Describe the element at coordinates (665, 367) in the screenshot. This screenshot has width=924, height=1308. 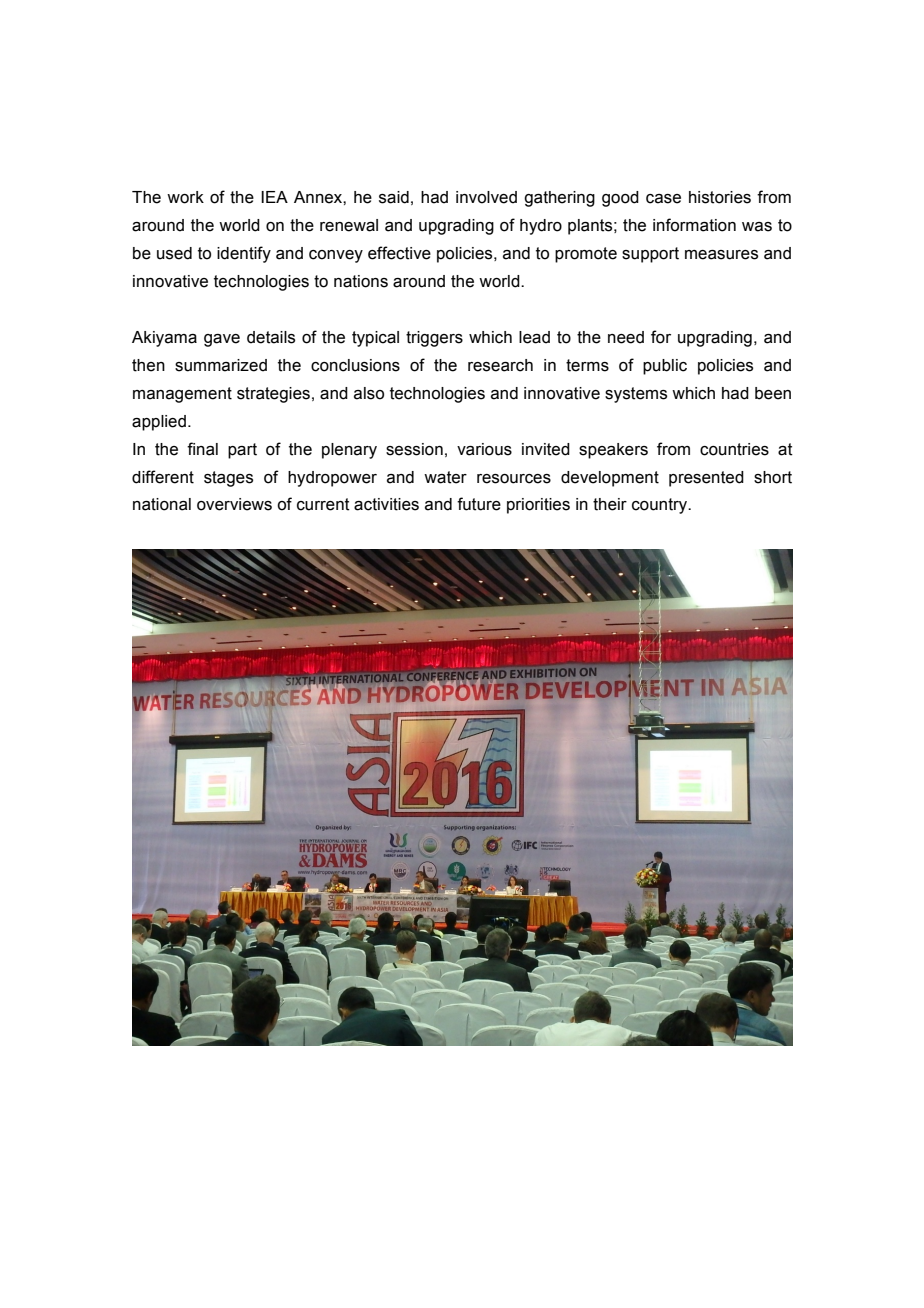
I see `public` at that location.
